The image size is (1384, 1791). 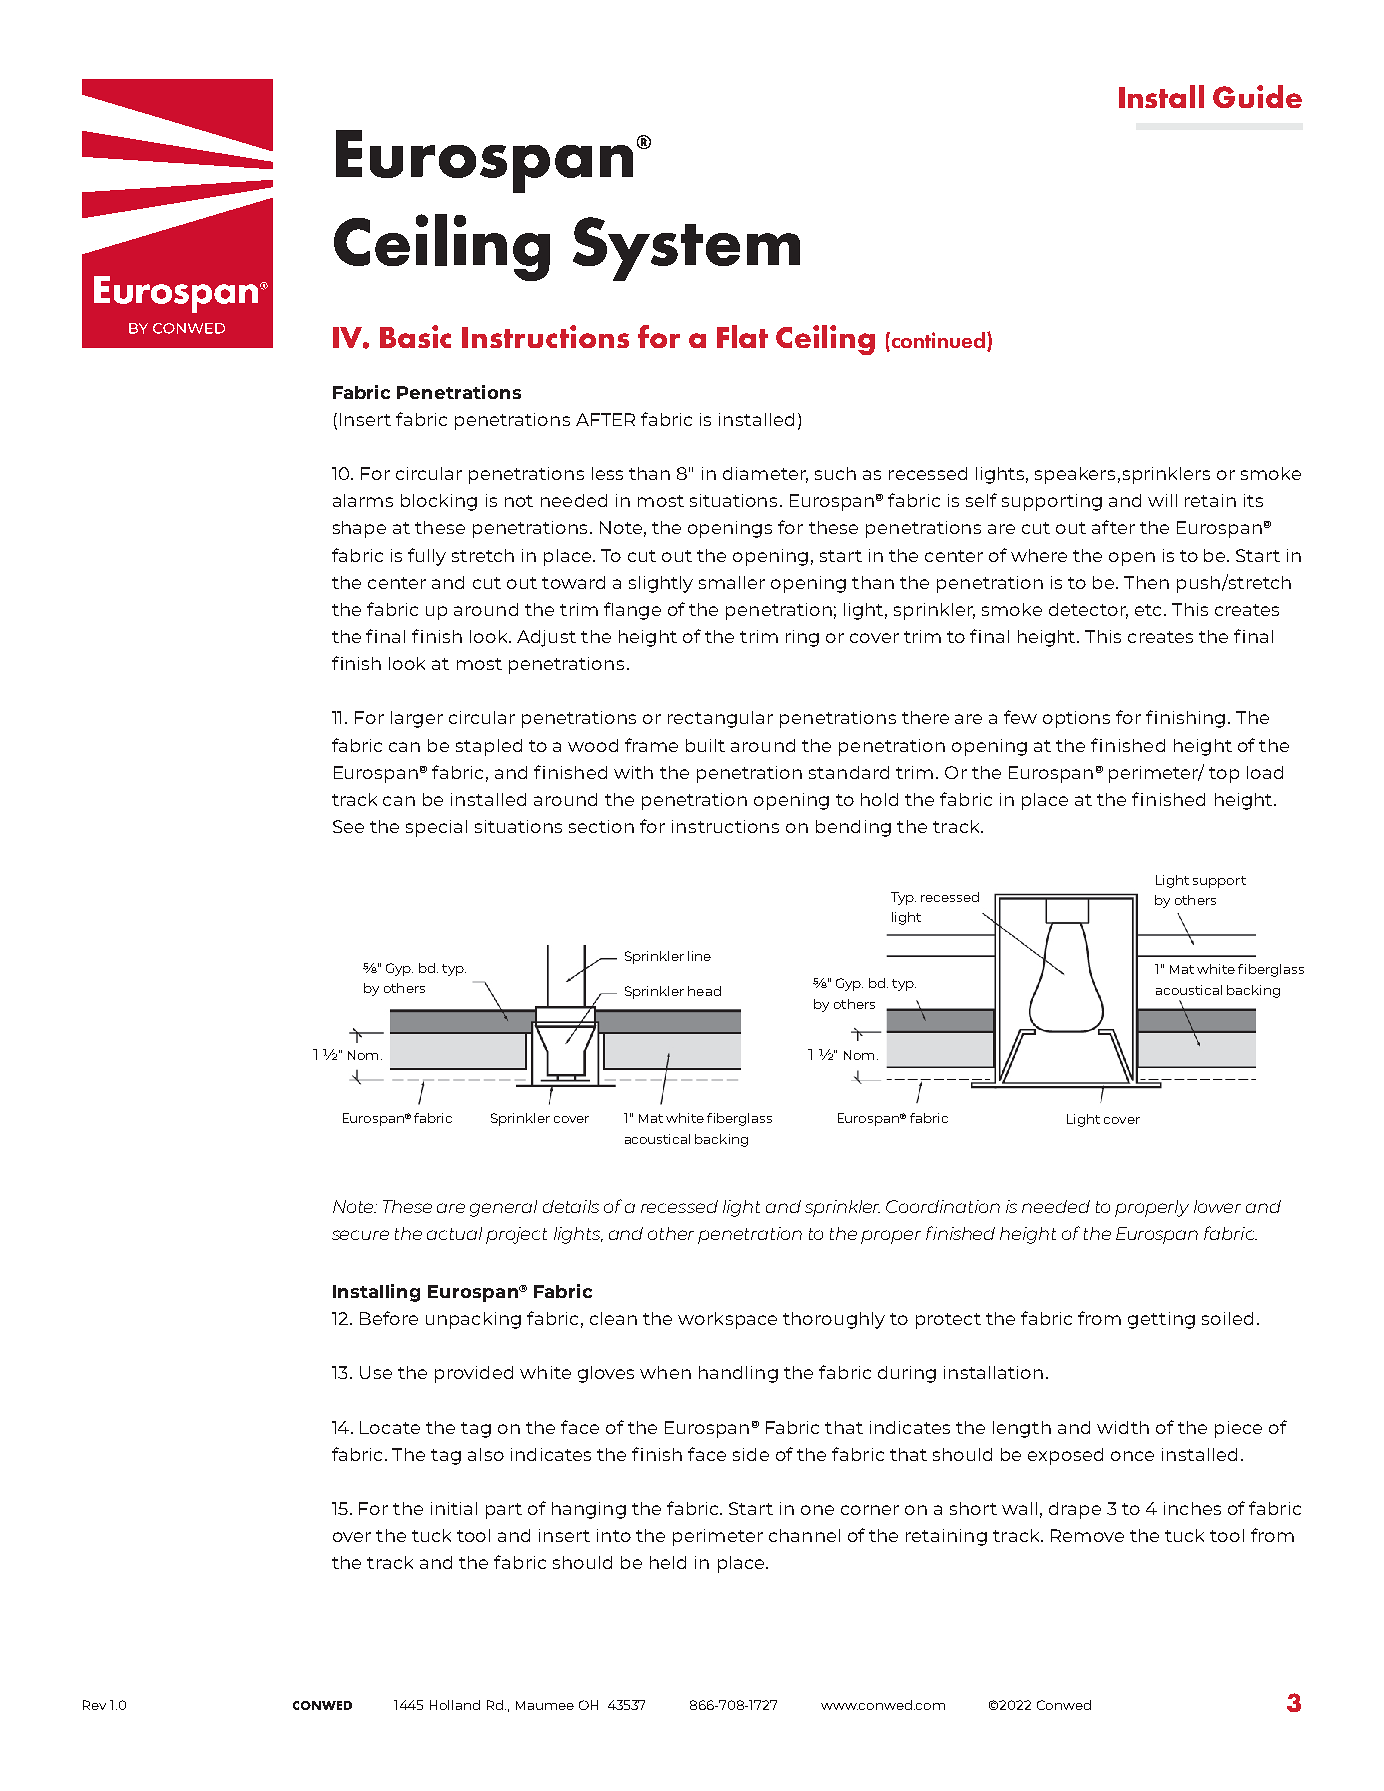 What do you see at coordinates (607, 473) in the screenshot?
I see `less` at bounding box center [607, 473].
